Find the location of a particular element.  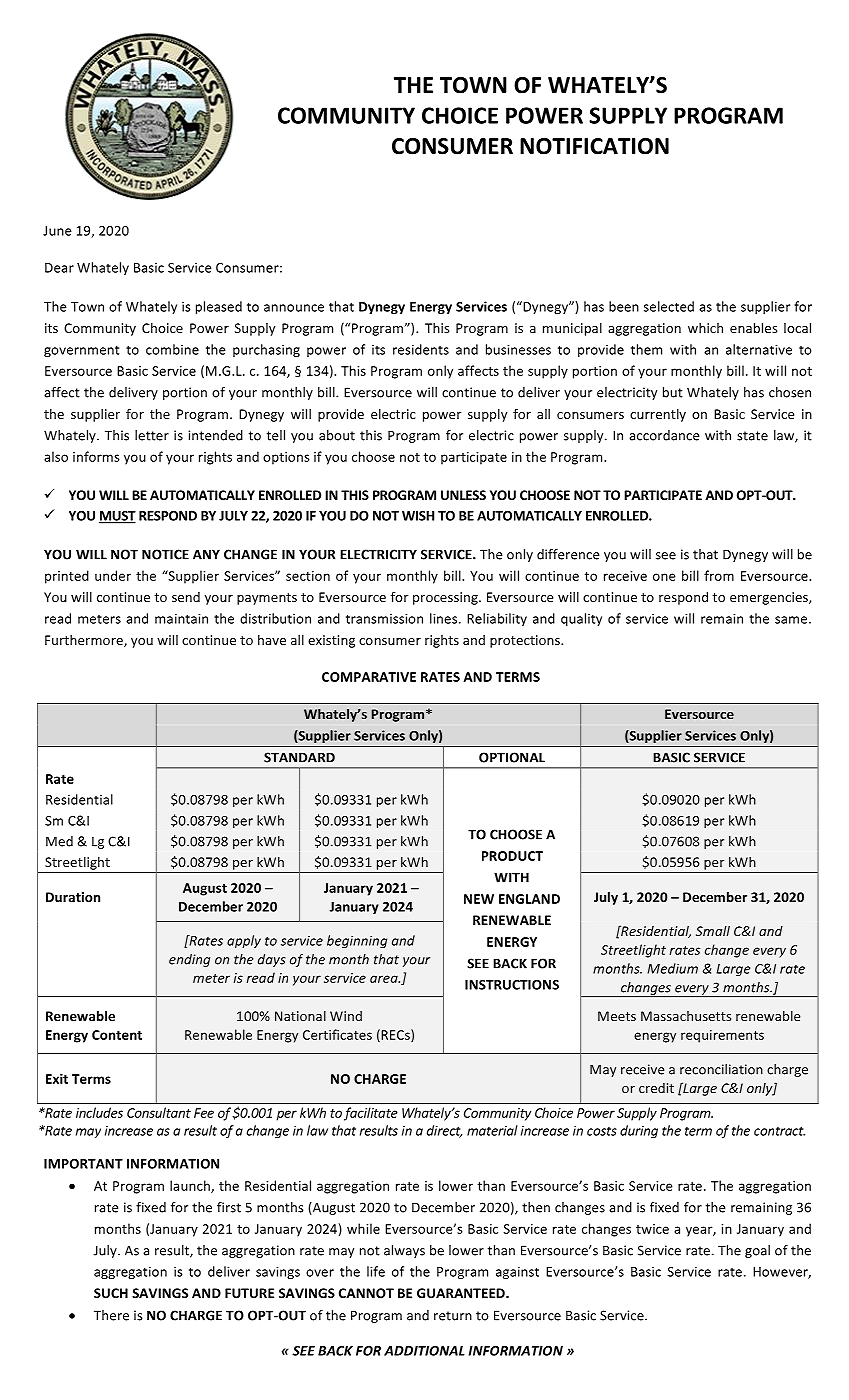

return is located at coordinates (453, 1316).
